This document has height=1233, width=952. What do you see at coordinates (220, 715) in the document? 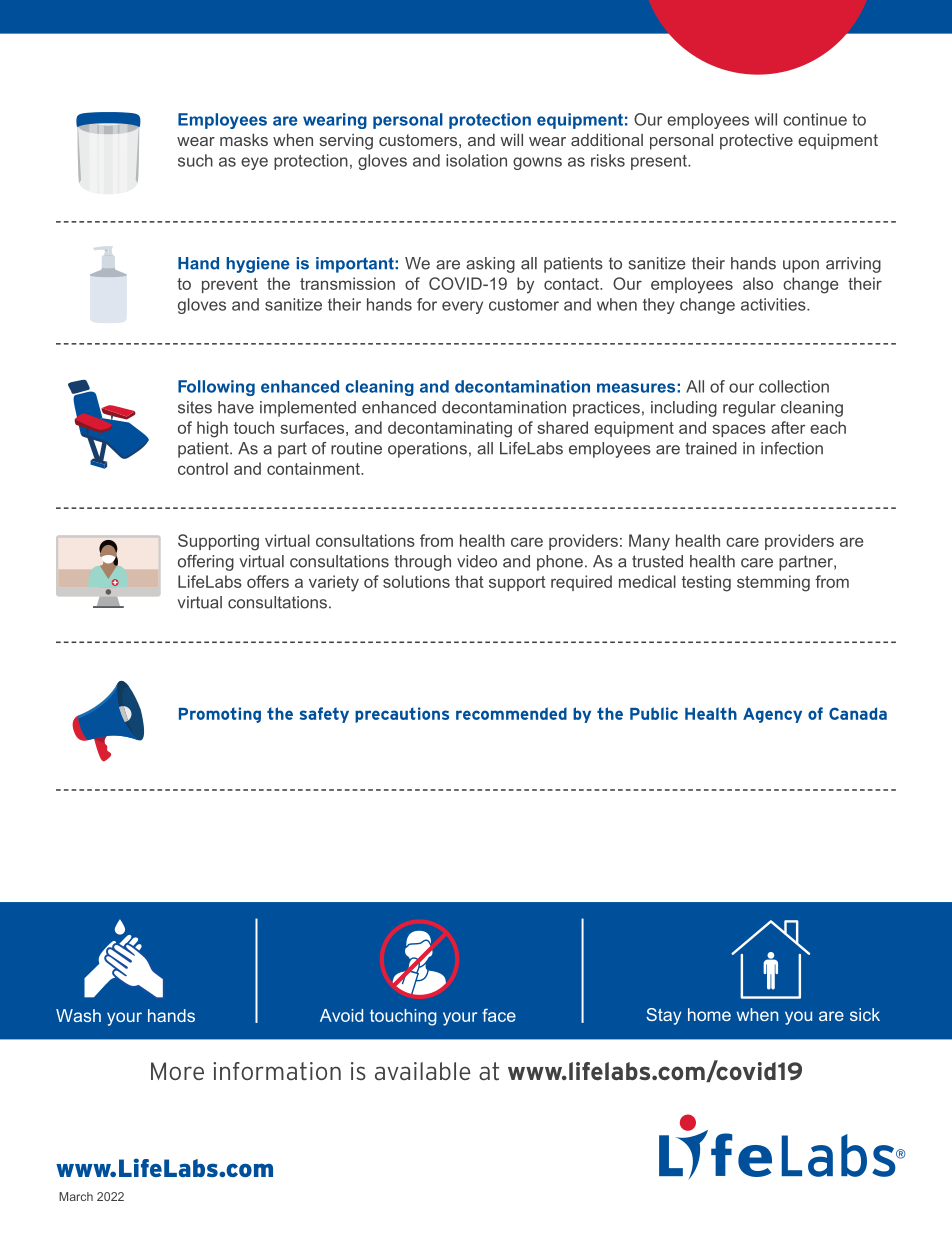
I see `Promoting` at bounding box center [220, 715].
